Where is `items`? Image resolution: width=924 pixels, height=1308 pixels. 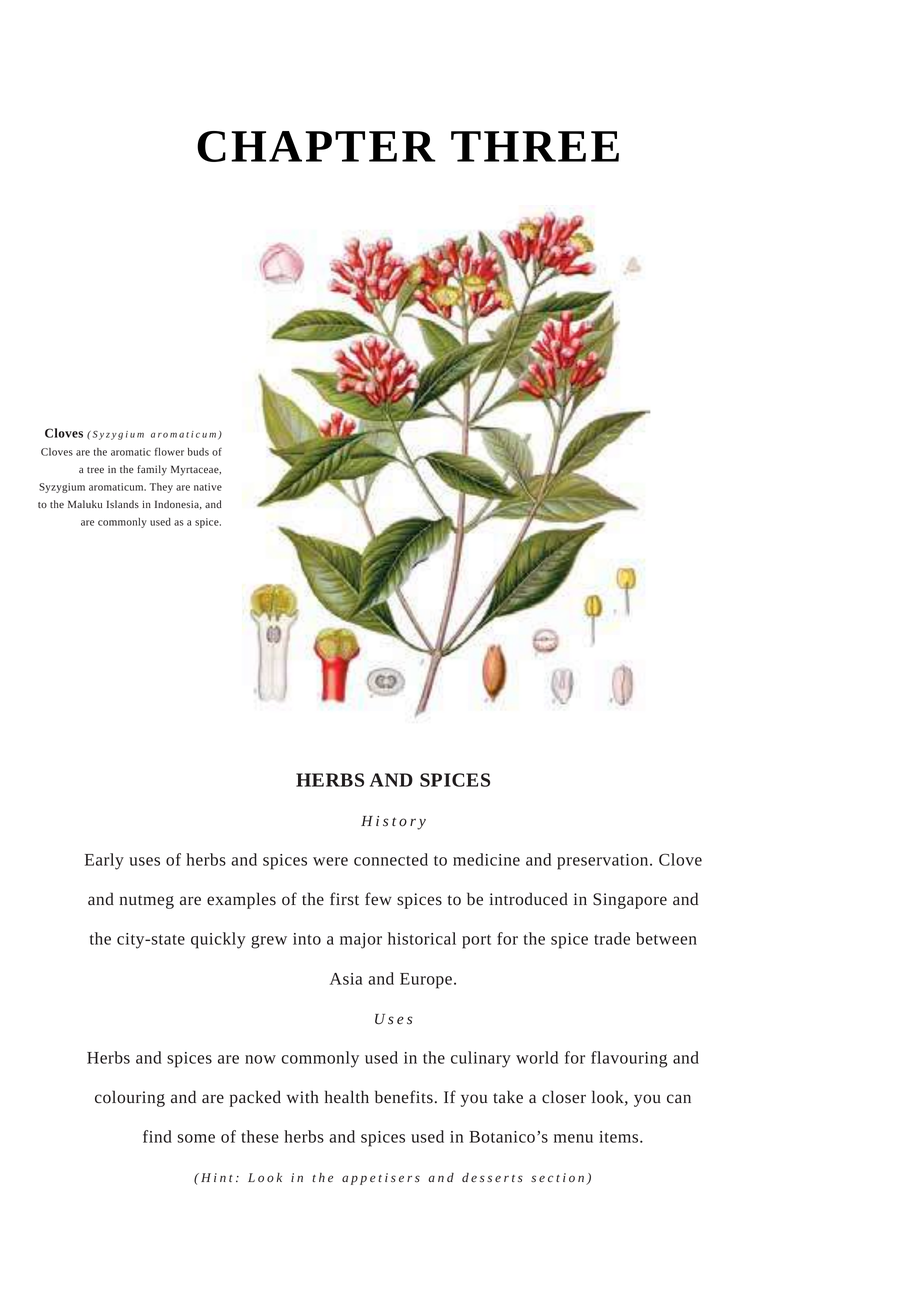
items is located at coordinates (620, 1137).
